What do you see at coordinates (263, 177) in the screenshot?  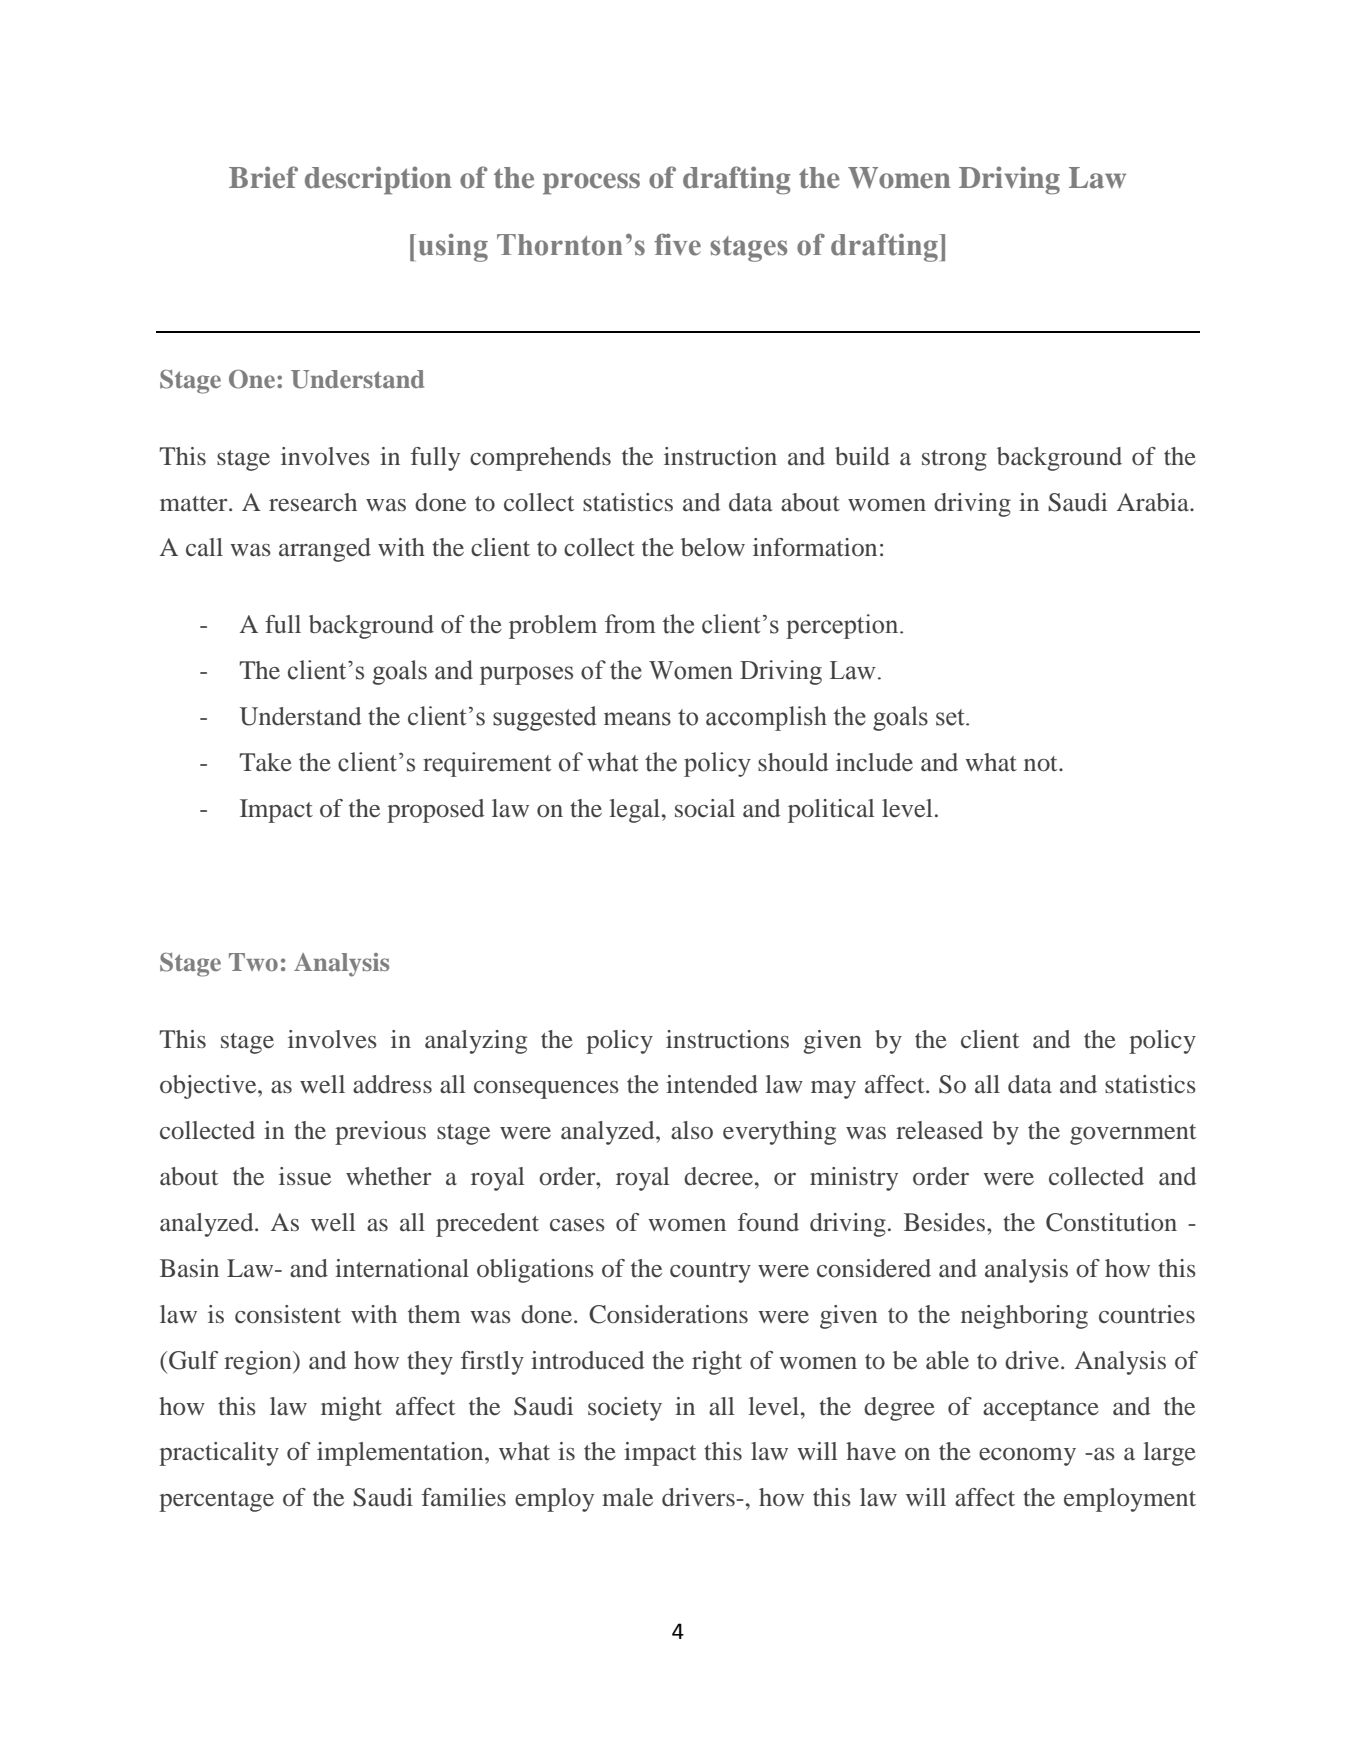 I see `Brief` at bounding box center [263, 177].
